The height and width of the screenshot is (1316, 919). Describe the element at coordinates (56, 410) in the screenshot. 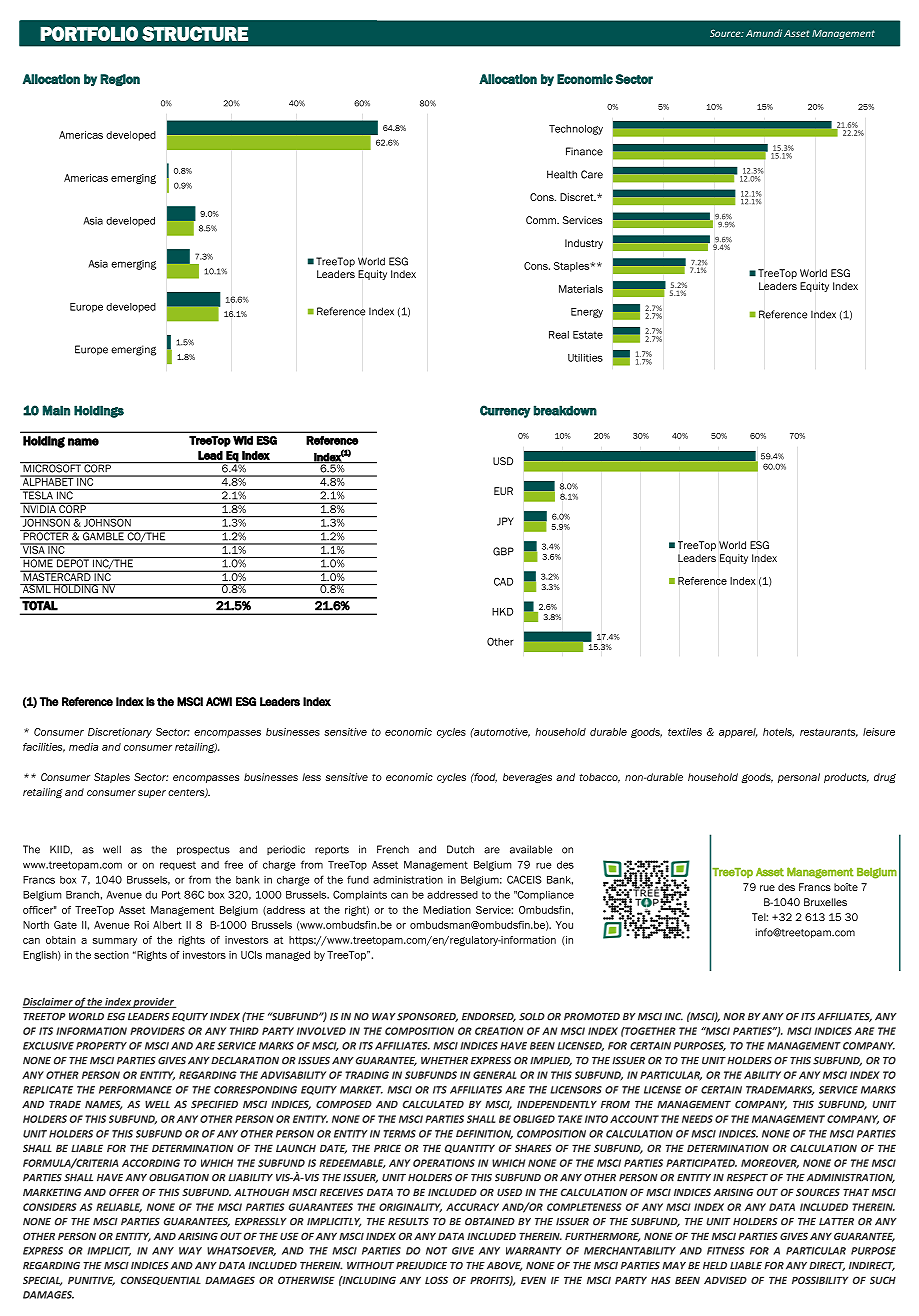

I see `Main` at that location.
